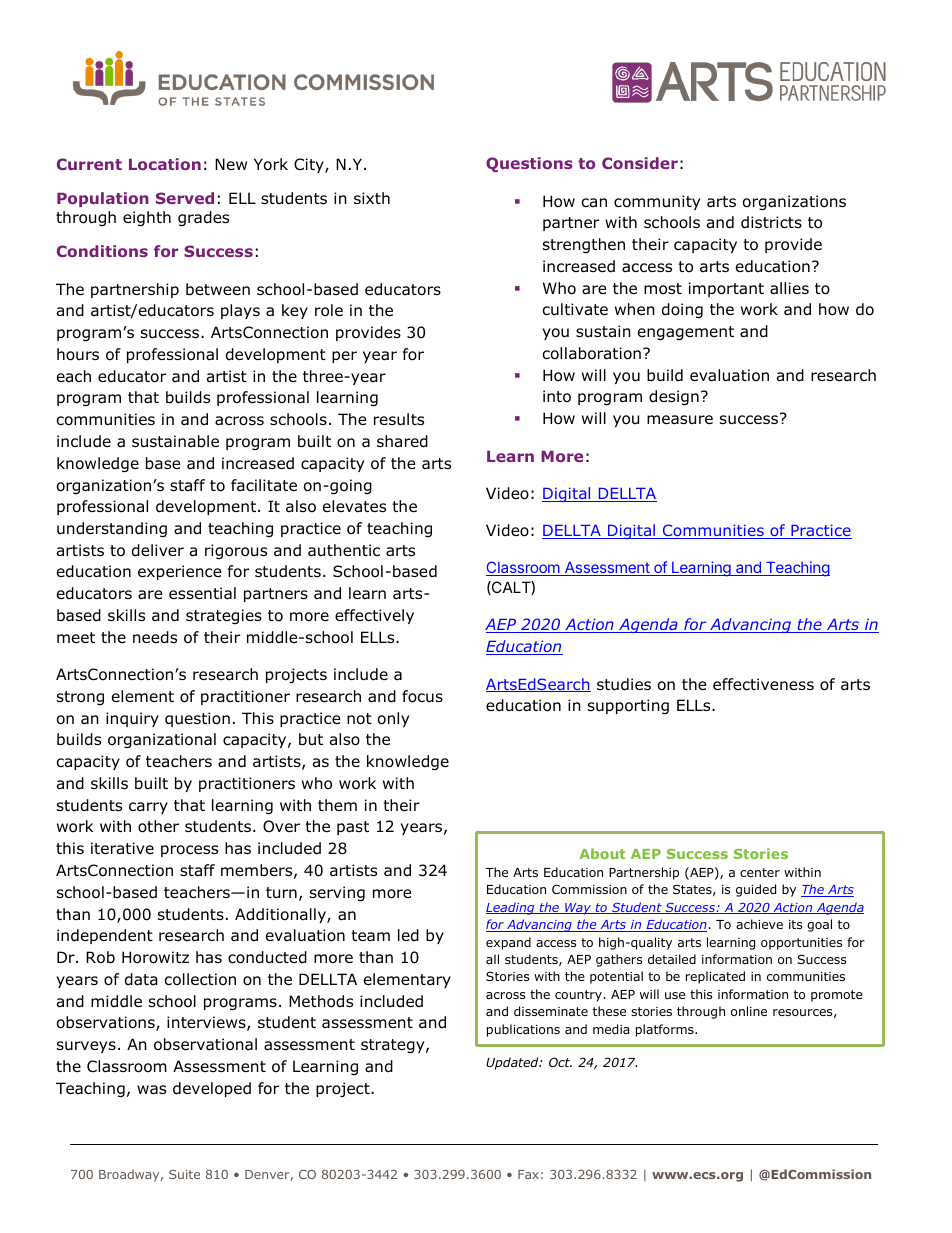 The height and width of the screenshot is (1233, 952). What do you see at coordinates (680, 420) in the screenshot?
I see `measure` at bounding box center [680, 420].
